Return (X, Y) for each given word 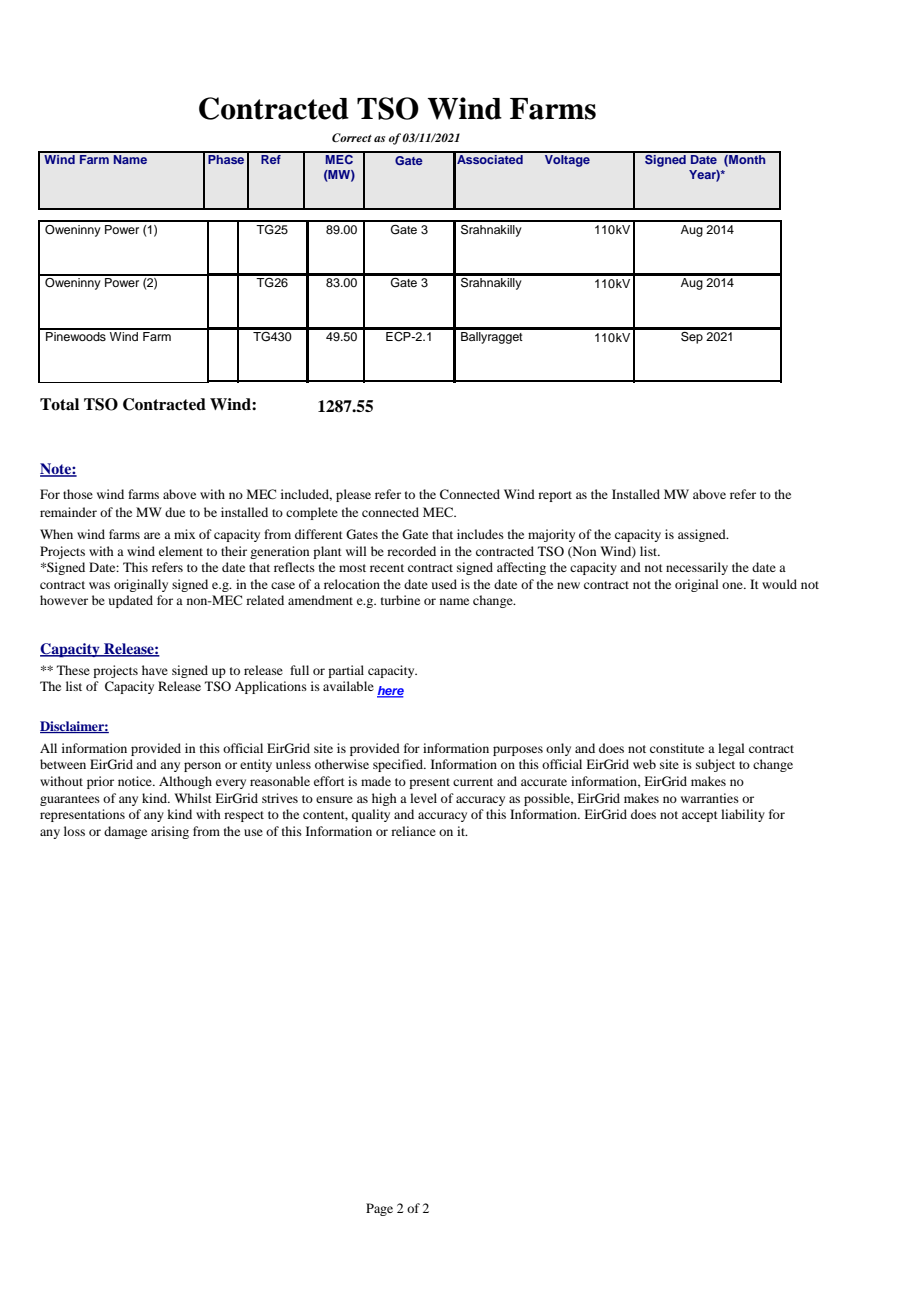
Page (379, 1209)
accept (700, 816)
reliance (413, 831)
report (555, 496)
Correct (352, 137)
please (353, 495)
